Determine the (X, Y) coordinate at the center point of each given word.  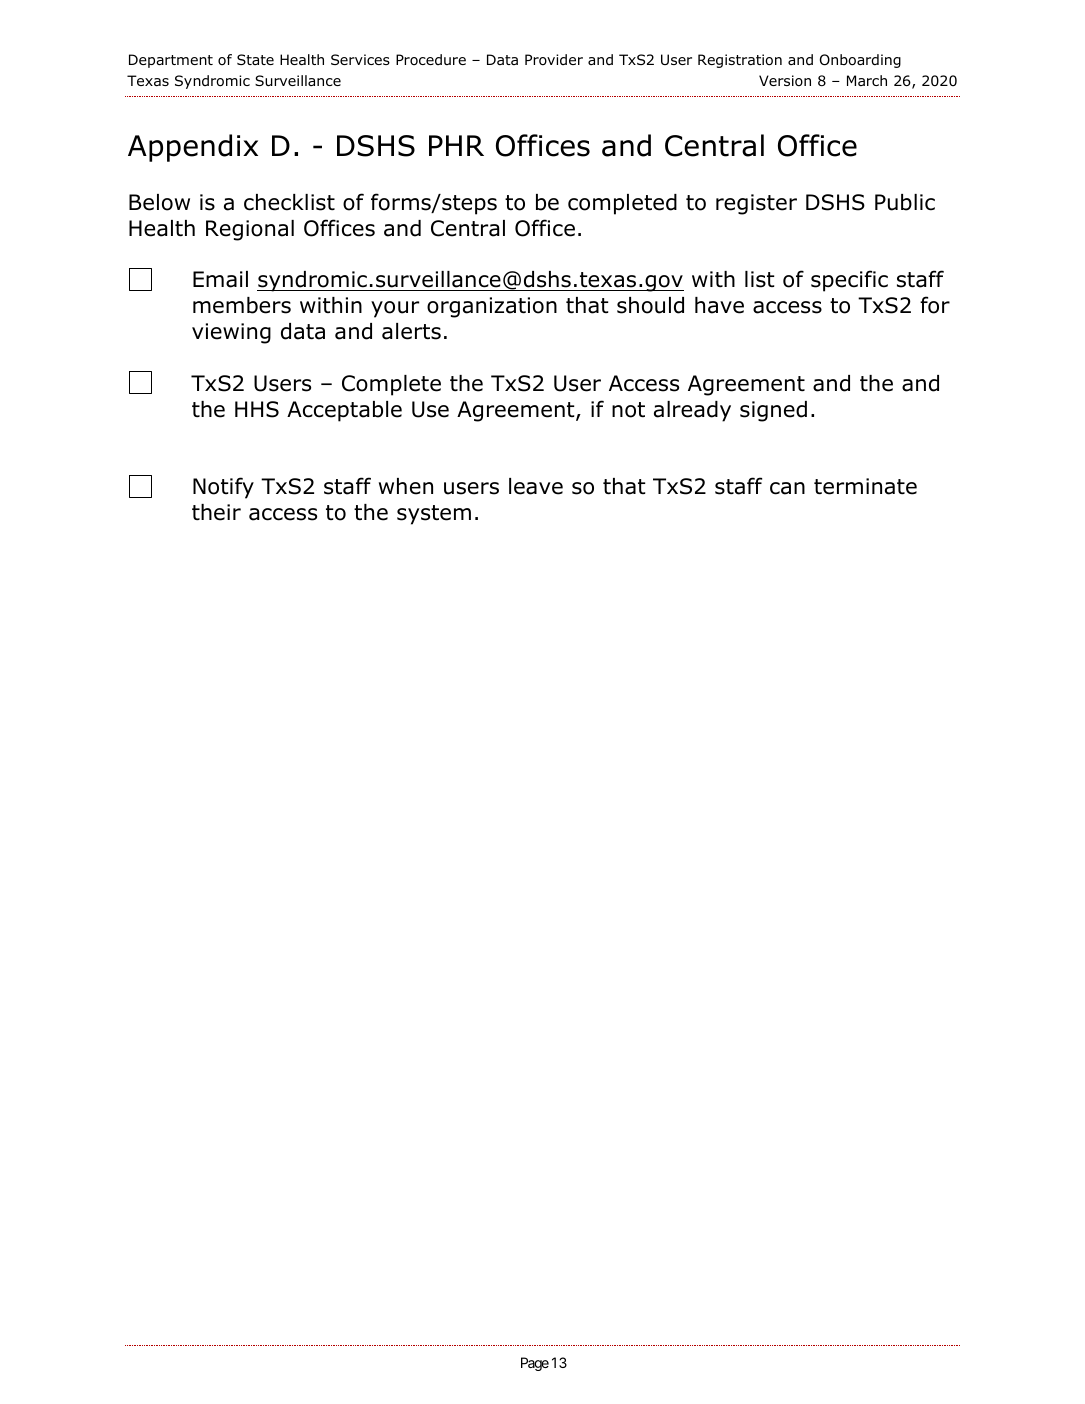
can (787, 488)
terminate (865, 486)
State (255, 59)
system (434, 515)
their (216, 512)
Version (785, 80)
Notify (223, 488)
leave (536, 486)
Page (535, 1364)
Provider (554, 59)
